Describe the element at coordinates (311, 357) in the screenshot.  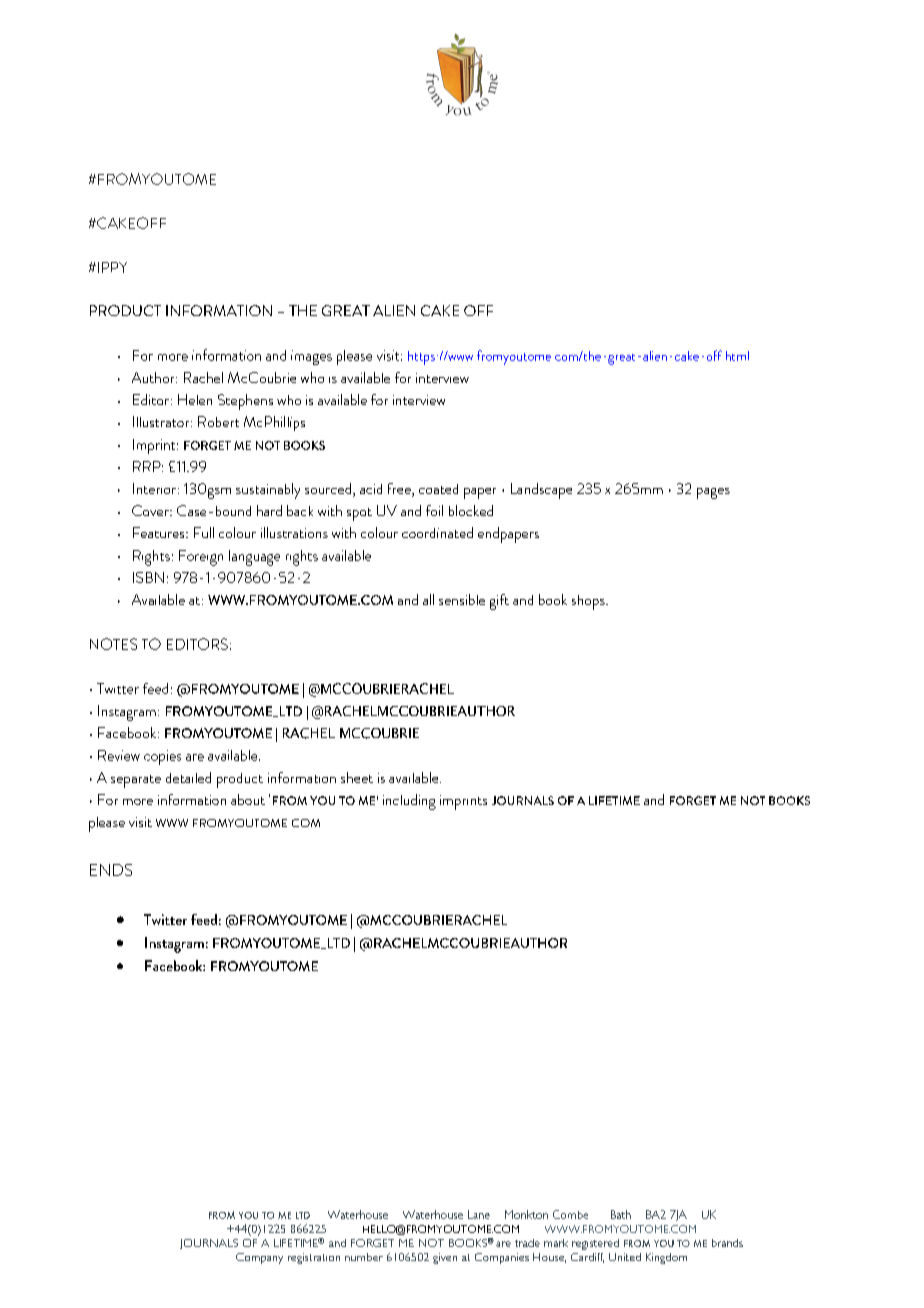
I see `images` at that location.
